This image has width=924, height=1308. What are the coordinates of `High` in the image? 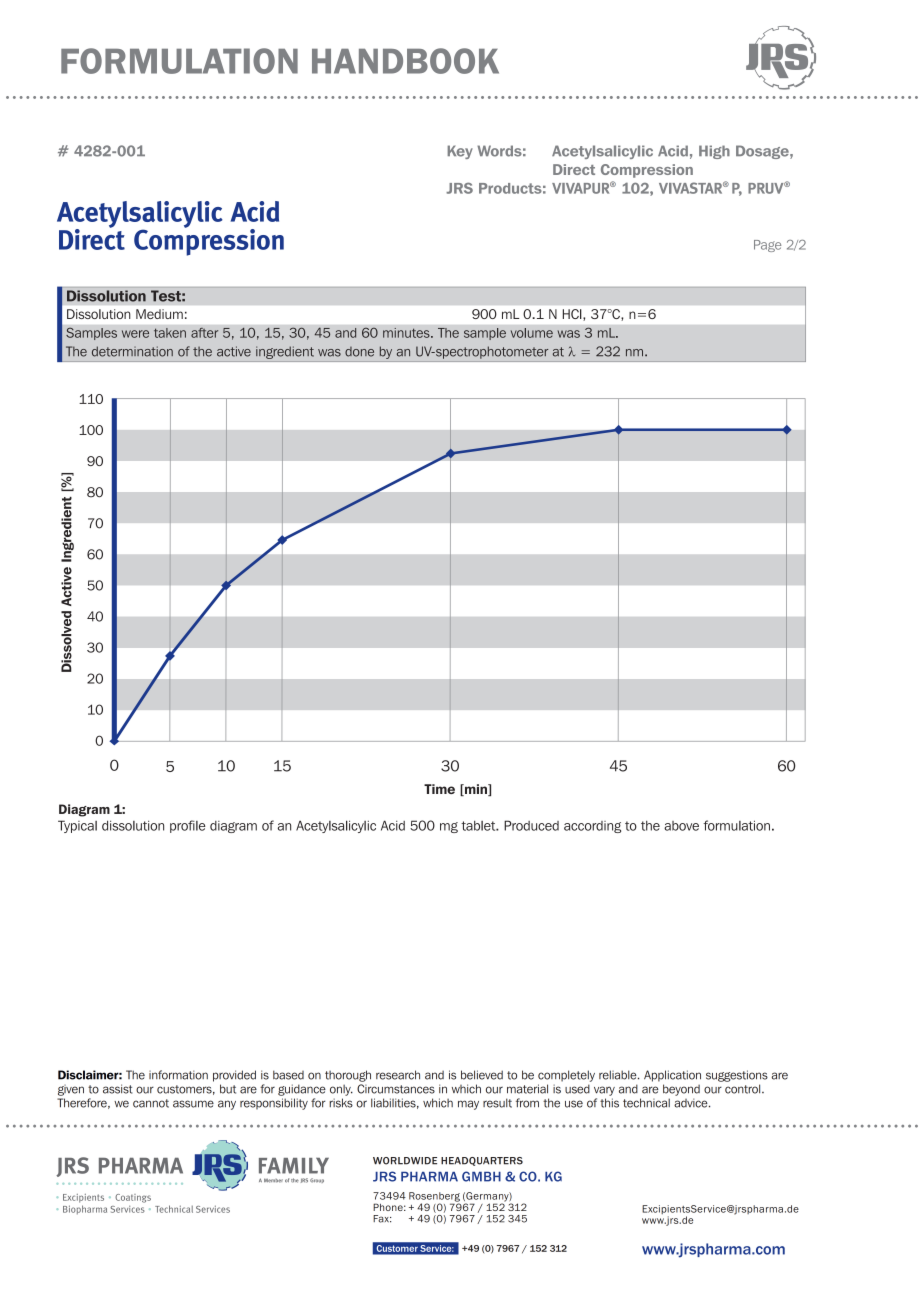 It's located at (714, 152).
